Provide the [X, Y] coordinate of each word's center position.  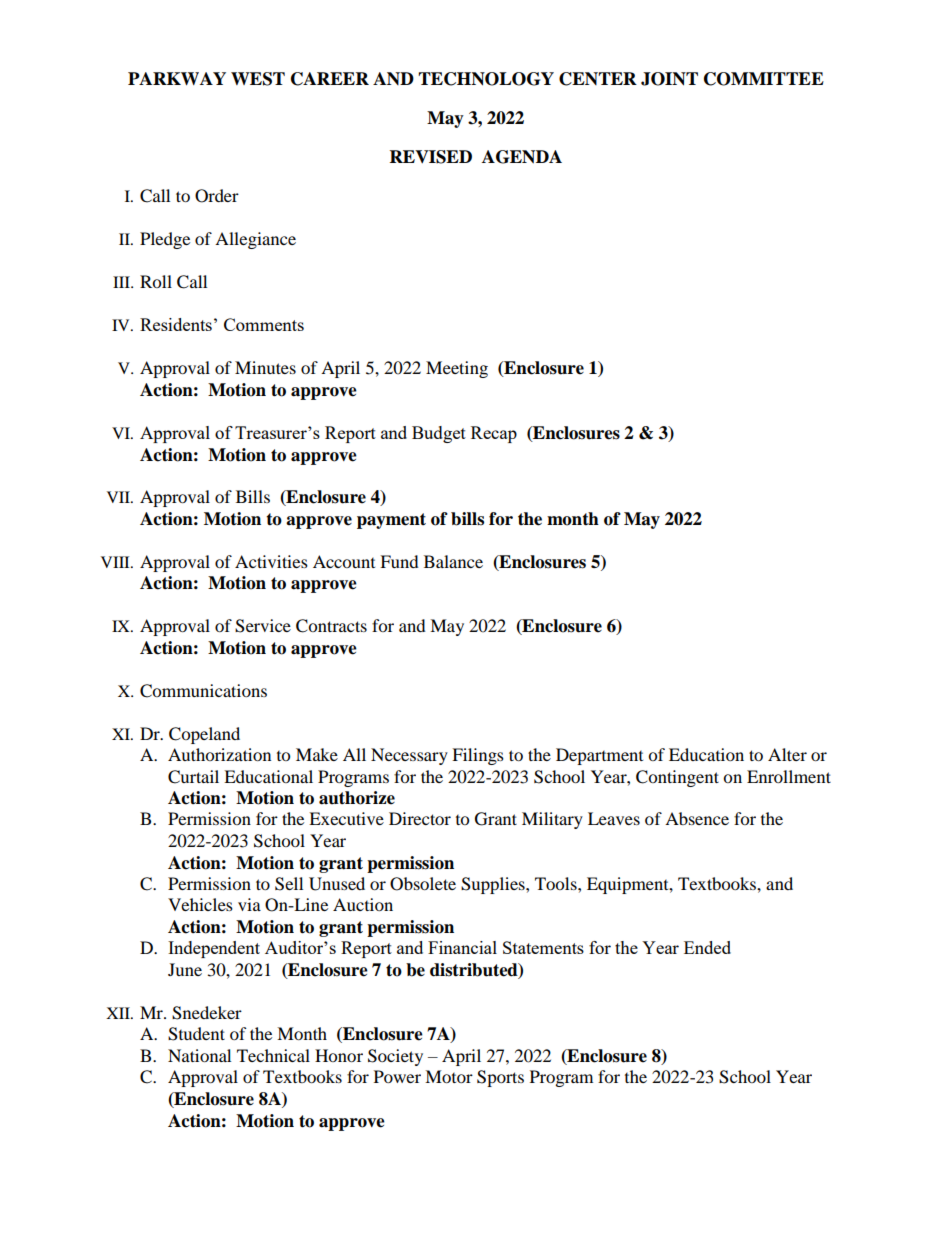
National [199, 1055]
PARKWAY [177, 78]
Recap [494, 434]
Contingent [677, 778]
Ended [707, 947]
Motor [449, 1076]
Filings [478, 756]
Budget [439, 434]
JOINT [669, 79]
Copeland [204, 735]
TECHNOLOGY [486, 79]
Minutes [265, 367]
